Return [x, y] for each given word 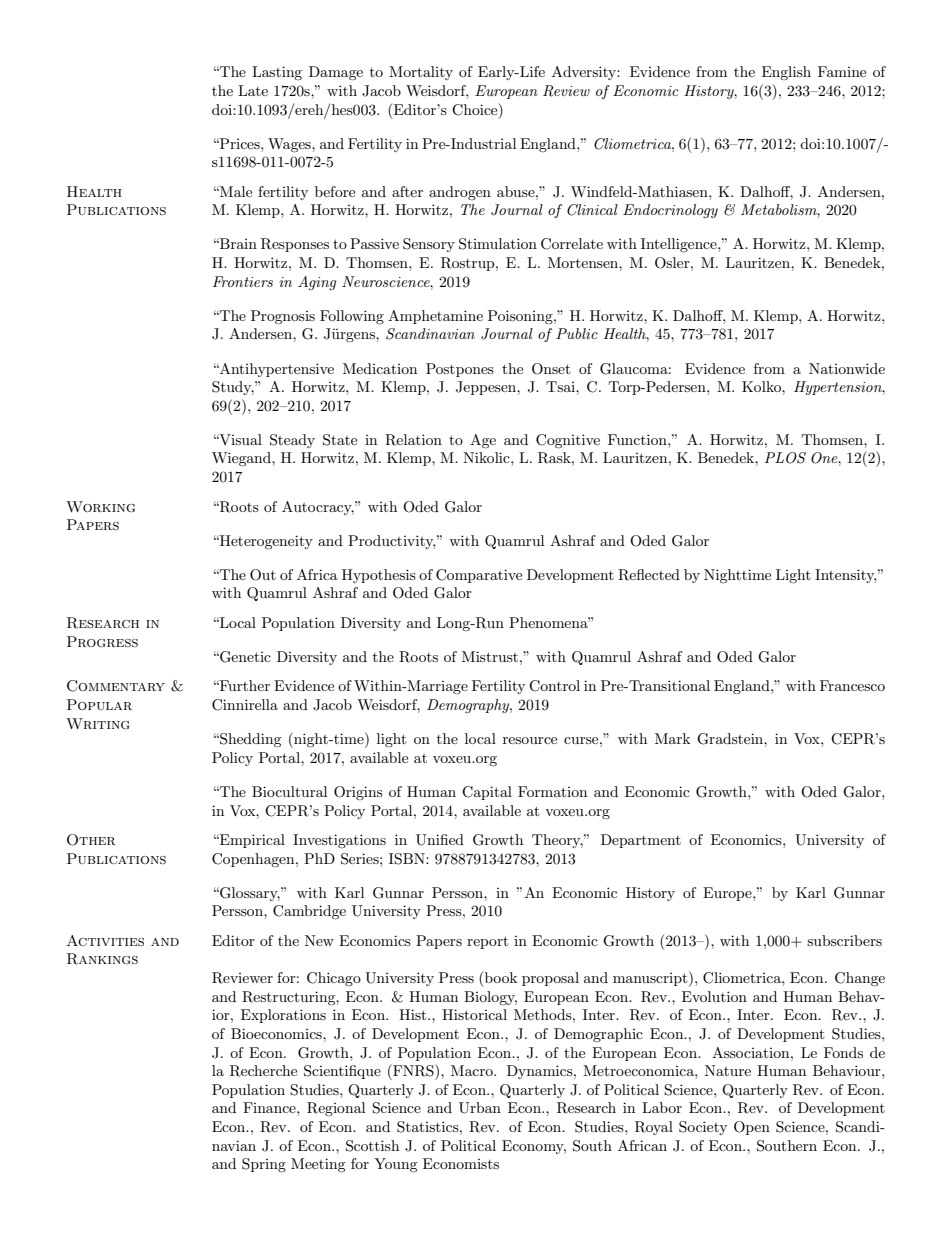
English [786, 73]
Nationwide [847, 368]
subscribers [844, 940]
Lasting [277, 73]
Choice [476, 110]
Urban [480, 1108]
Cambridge [309, 912]
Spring [264, 1165]
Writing [97, 724]
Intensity [845, 576]
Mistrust [490, 656]
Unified [440, 840]
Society [703, 1128]
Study [233, 388]
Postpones [460, 370]
